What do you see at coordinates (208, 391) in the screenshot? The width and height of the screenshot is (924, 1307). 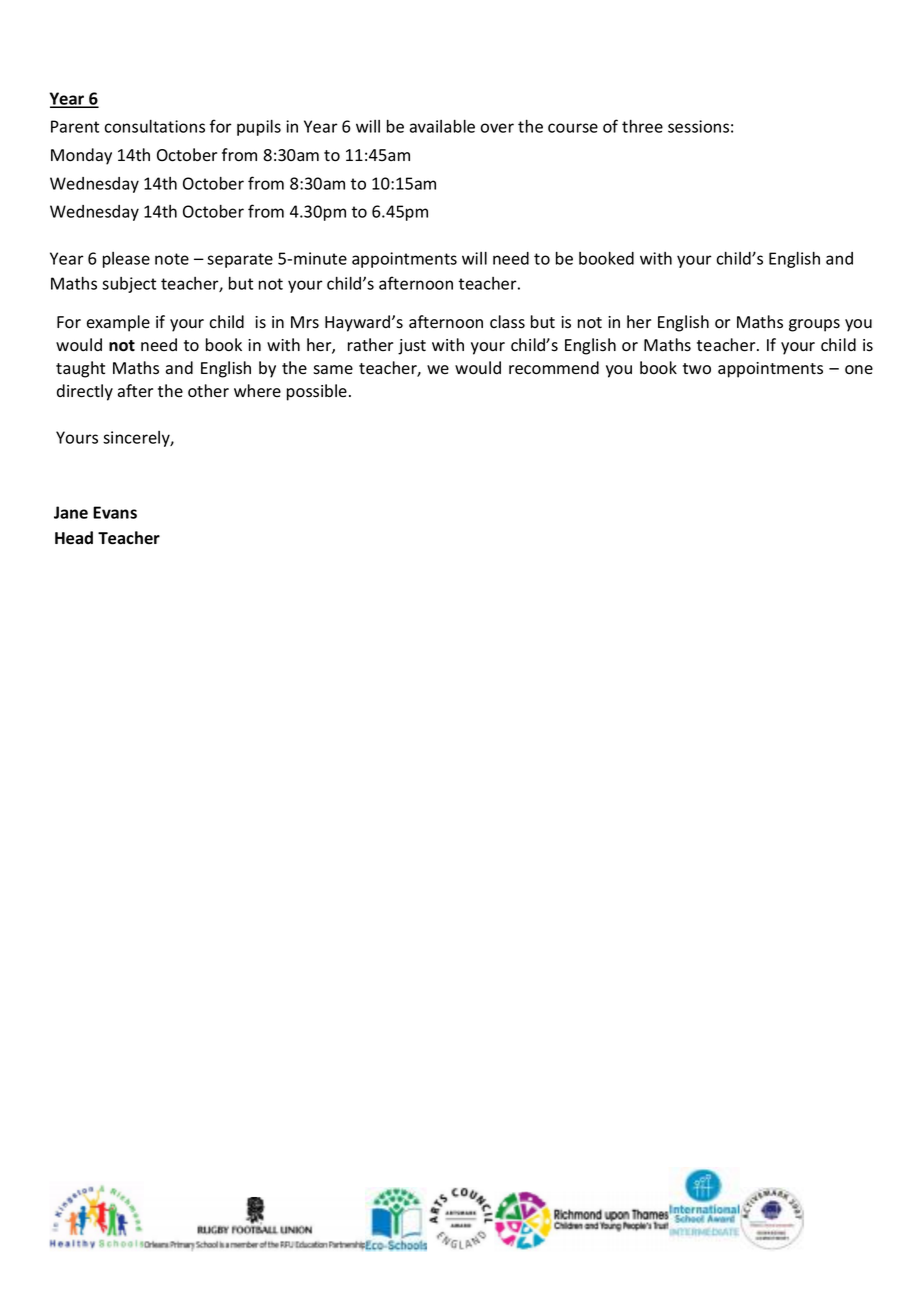 I see `other` at bounding box center [208, 391].
